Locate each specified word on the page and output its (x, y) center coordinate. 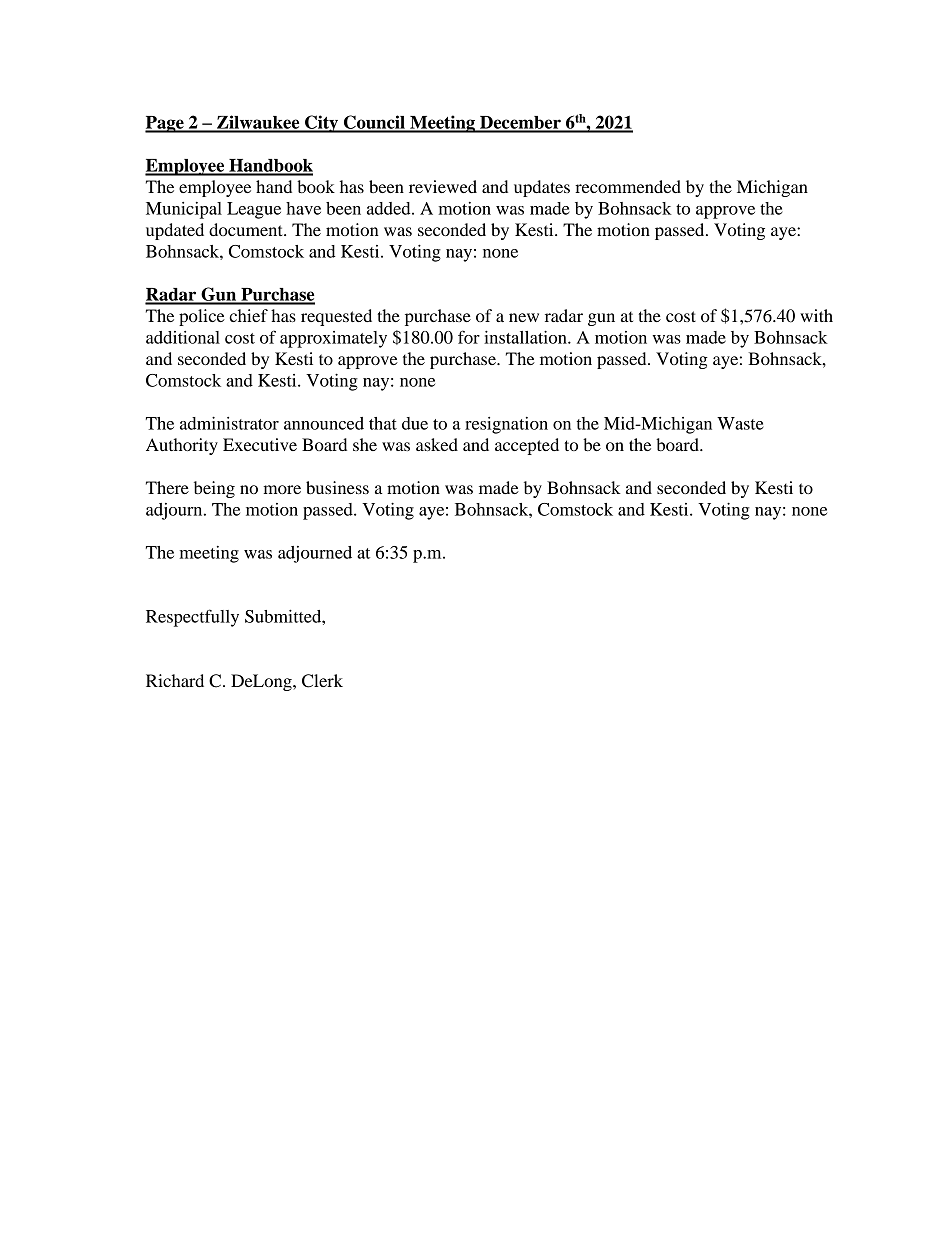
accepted (527, 446)
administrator (229, 423)
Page (165, 124)
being (214, 489)
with (816, 315)
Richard (175, 680)
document (247, 229)
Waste (740, 423)
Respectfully (192, 618)
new (524, 317)
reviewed (443, 186)
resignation (506, 425)
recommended (628, 186)
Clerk (322, 681)
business (337, 487)
